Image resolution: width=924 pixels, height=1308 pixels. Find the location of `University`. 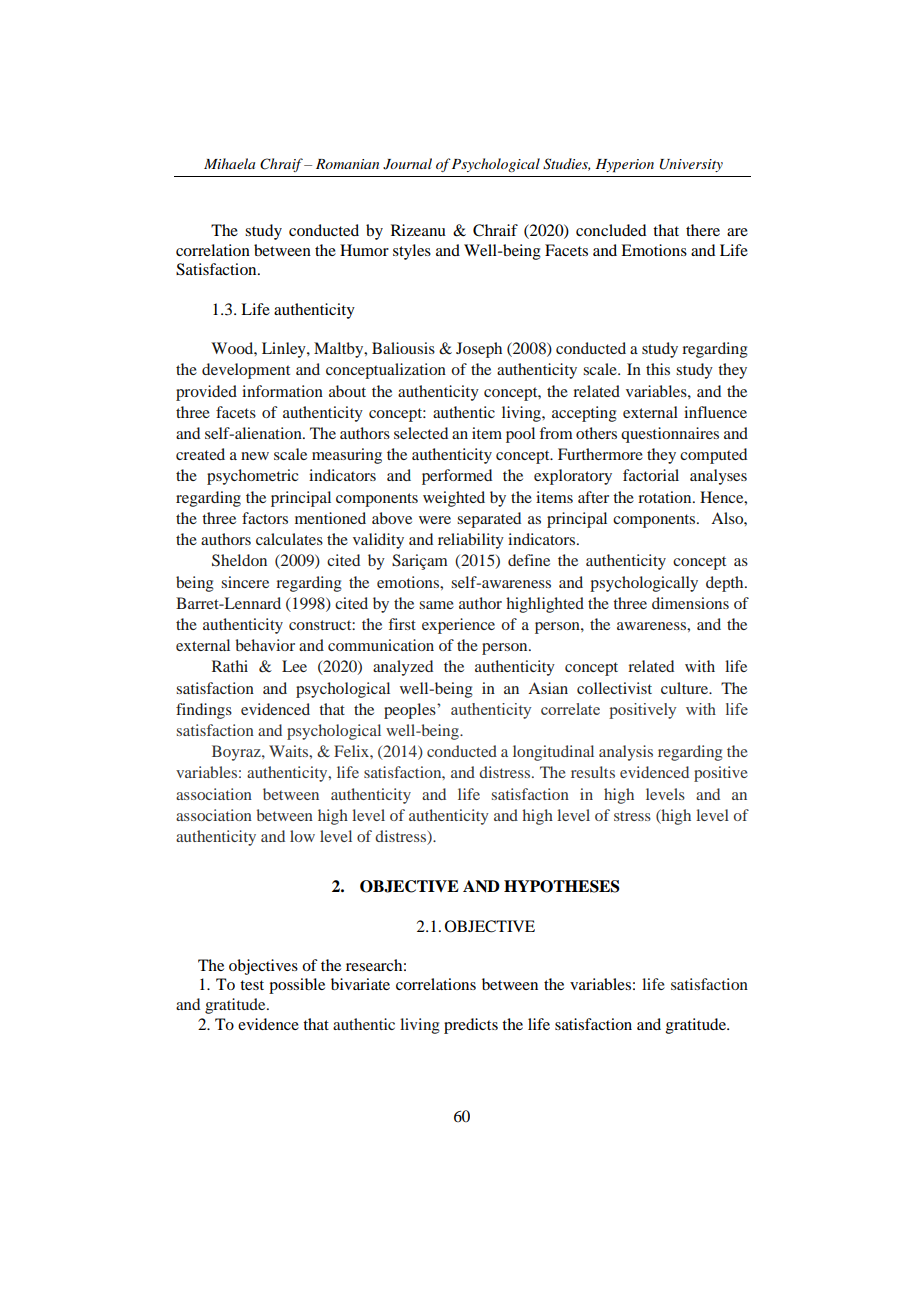

University is located at coordinates (691, 165).
